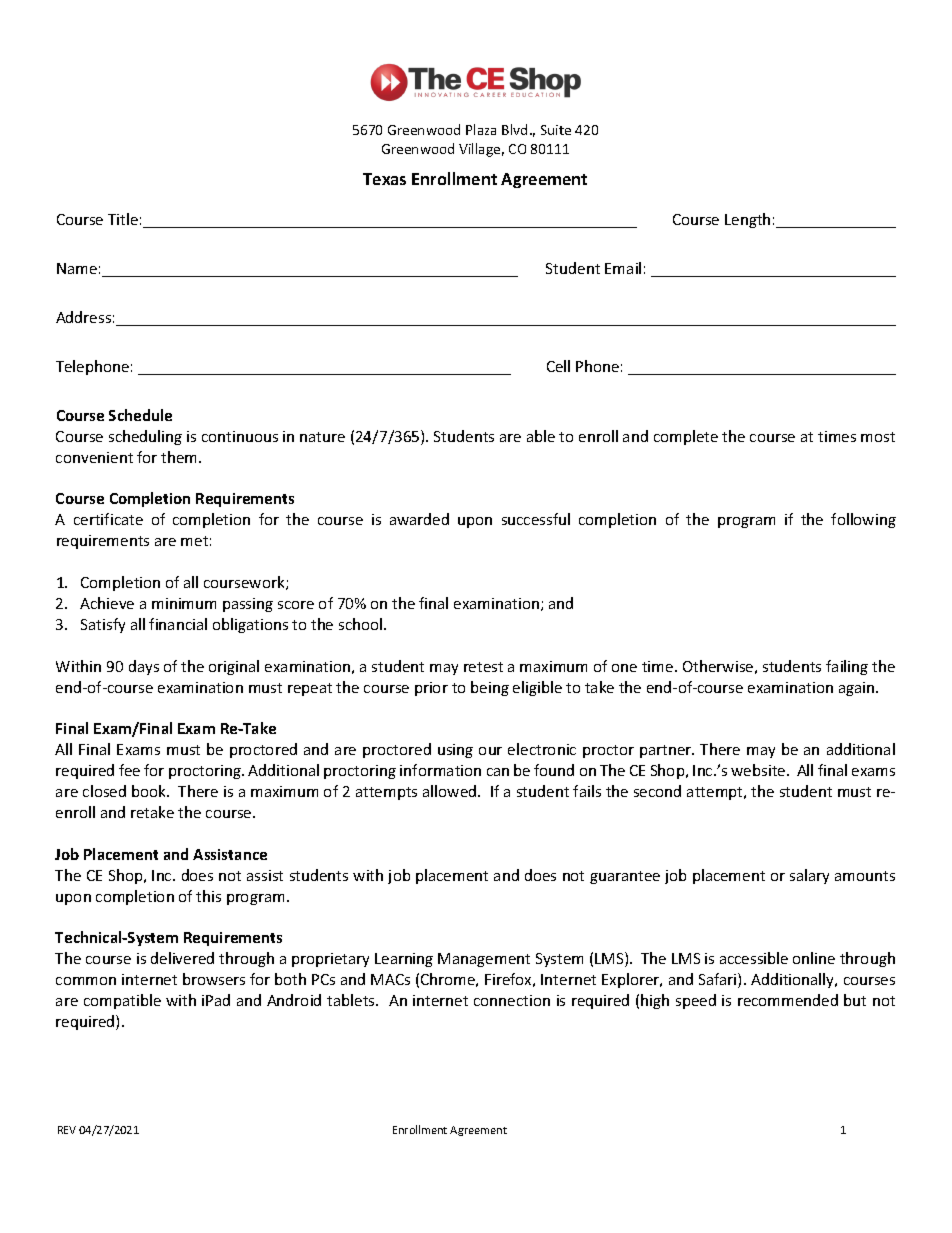  Describe the element at coordinates (123, 219) in the screenshot. I see `Title` at that location.
